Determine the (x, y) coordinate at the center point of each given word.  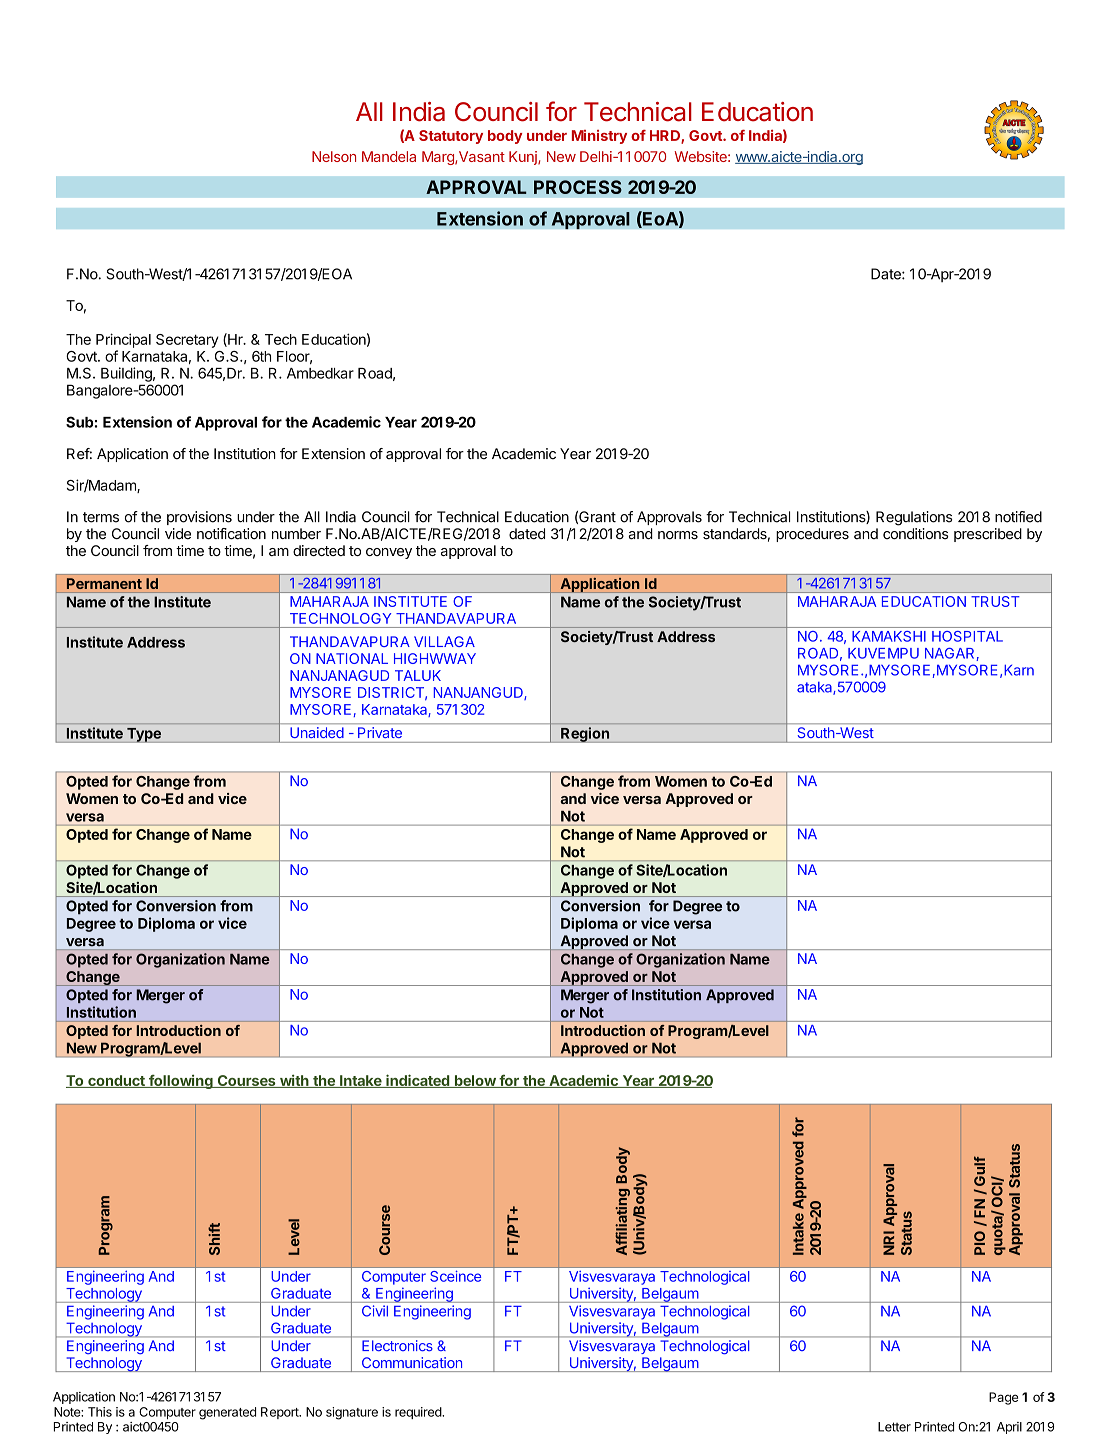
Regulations (914, 518)
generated (227, 1413)
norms (678, 535)
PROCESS (578, 187)
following (181, 1082)
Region (585, 735)
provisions (199, 518)
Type (144, 735)
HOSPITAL (967, 636)
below (475, 1081)
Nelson (334, 156)
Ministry (599, 137)
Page (1003, 1398)
